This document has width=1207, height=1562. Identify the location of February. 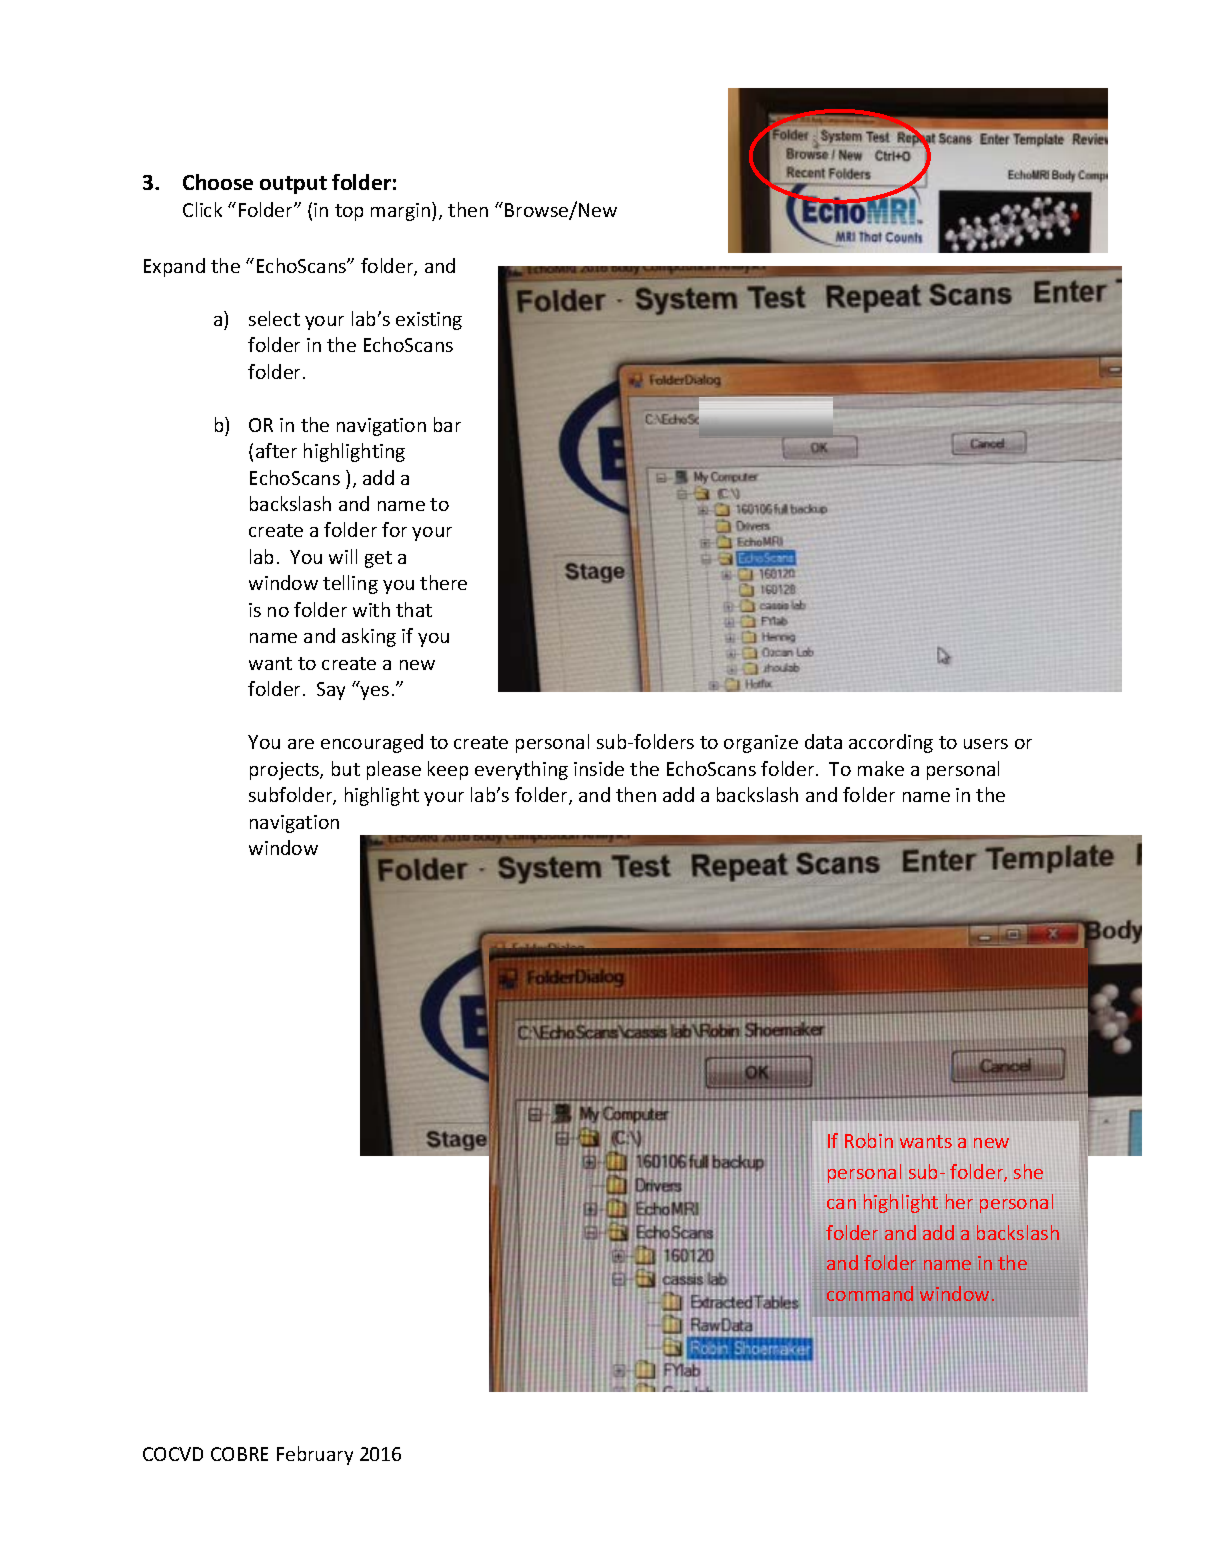
(315, 1455).
